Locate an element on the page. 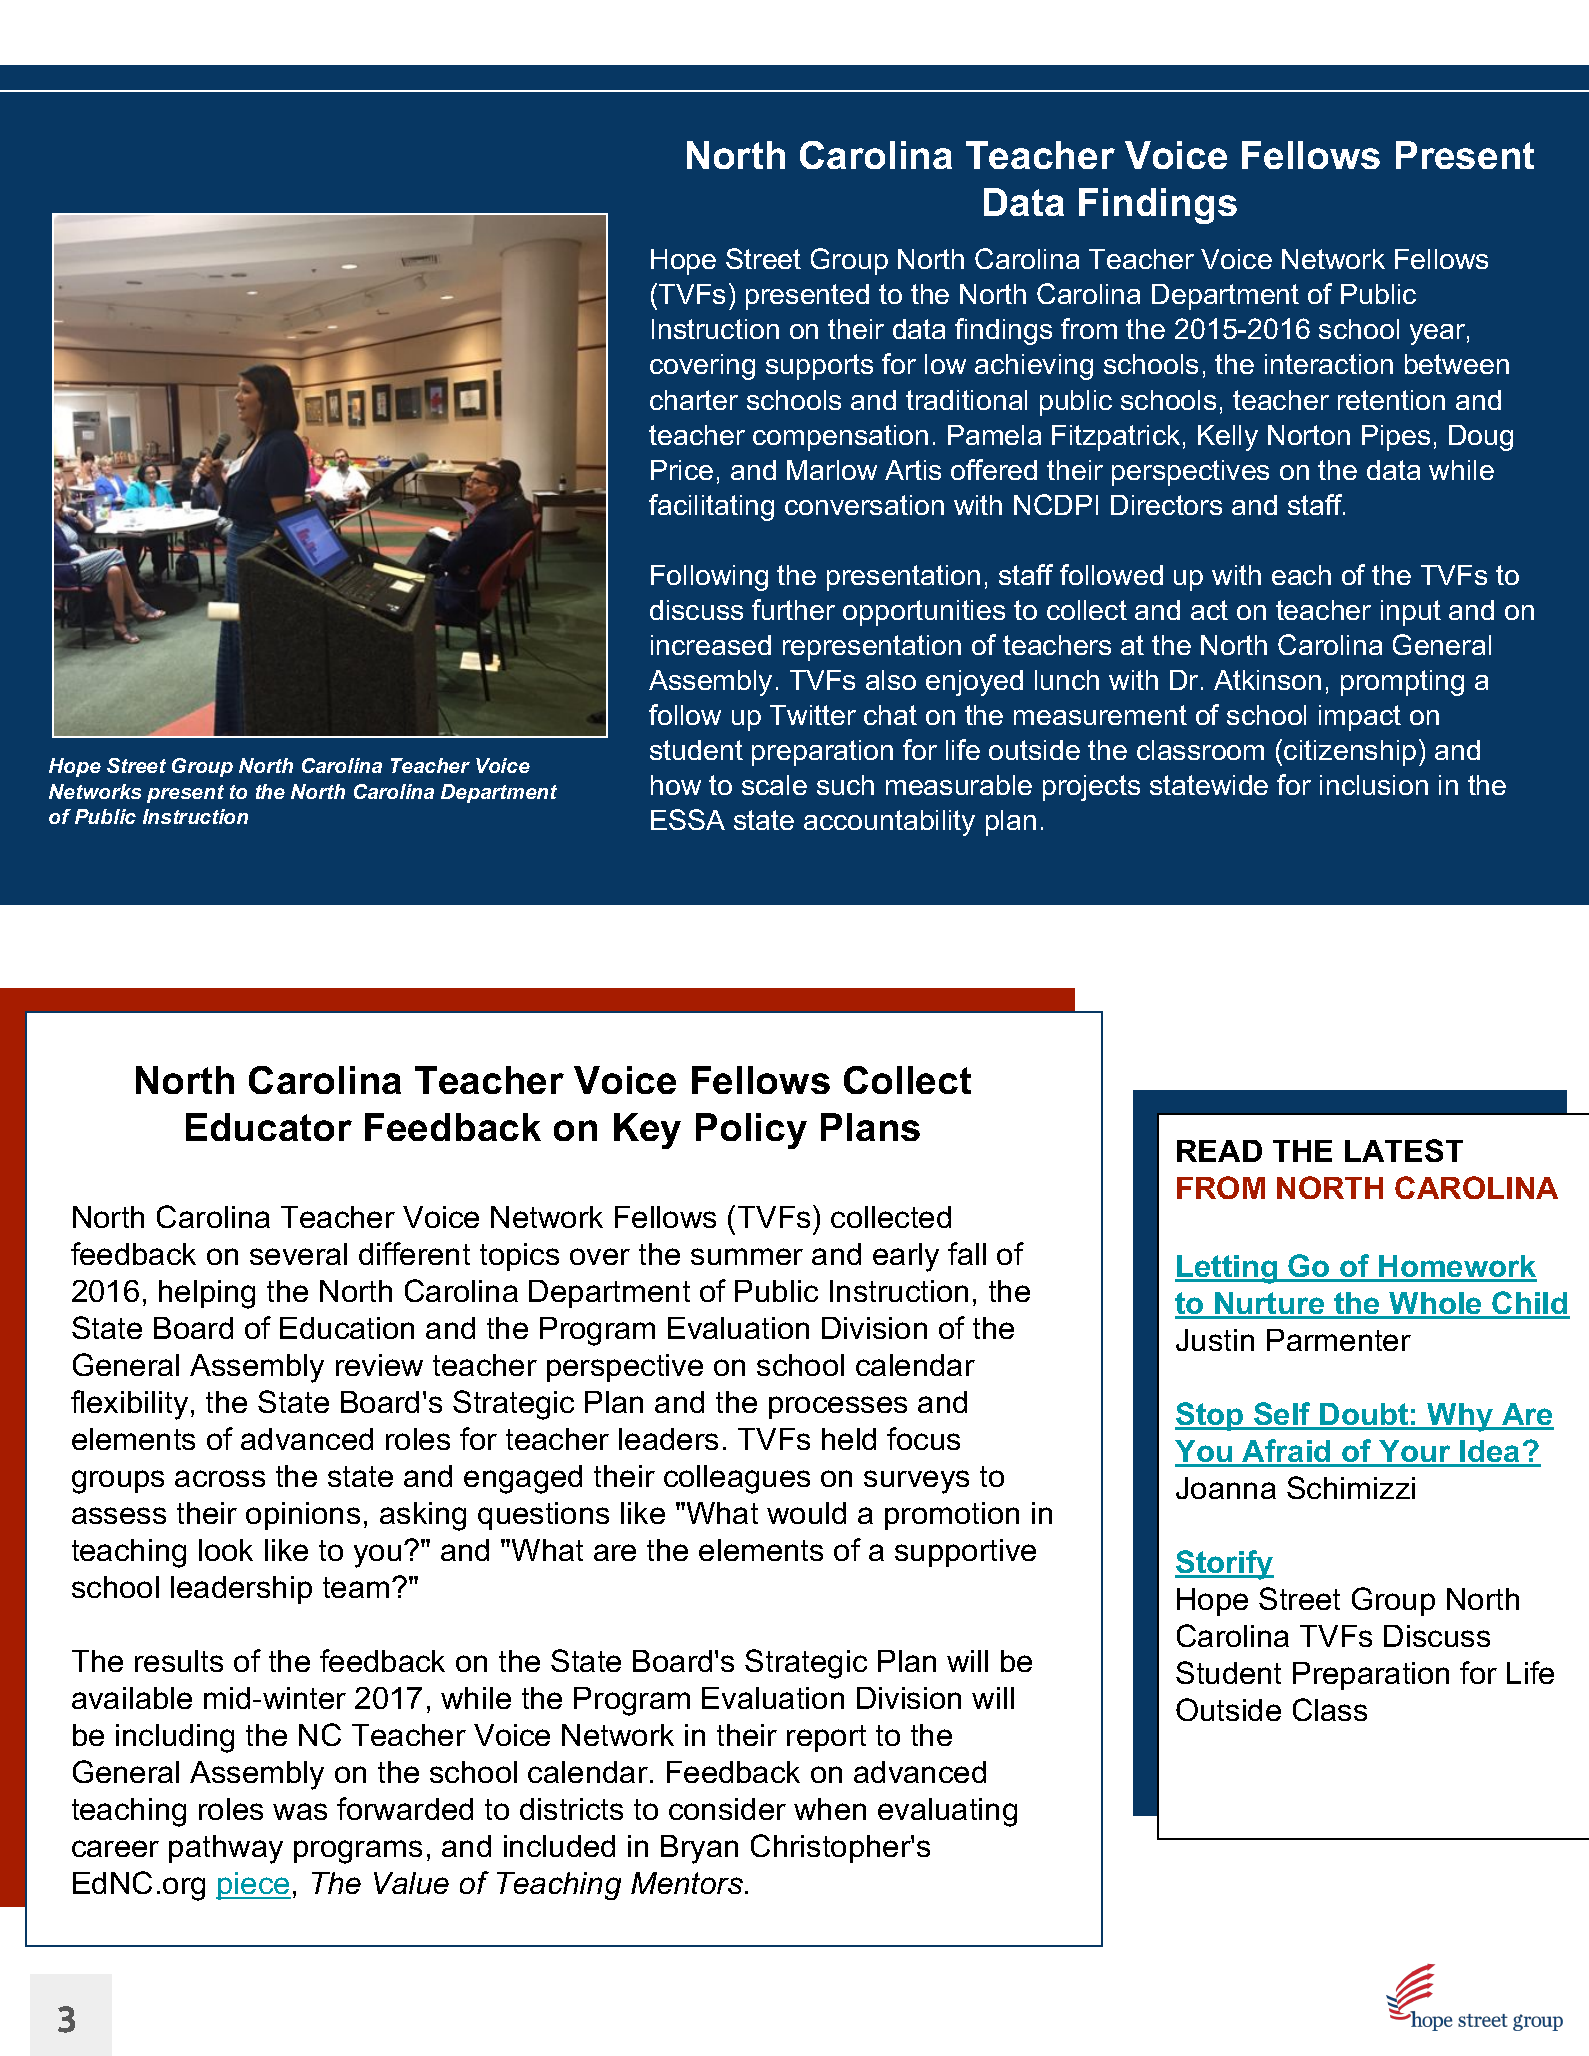  Justin is located at coordinates (1215, 1340).
